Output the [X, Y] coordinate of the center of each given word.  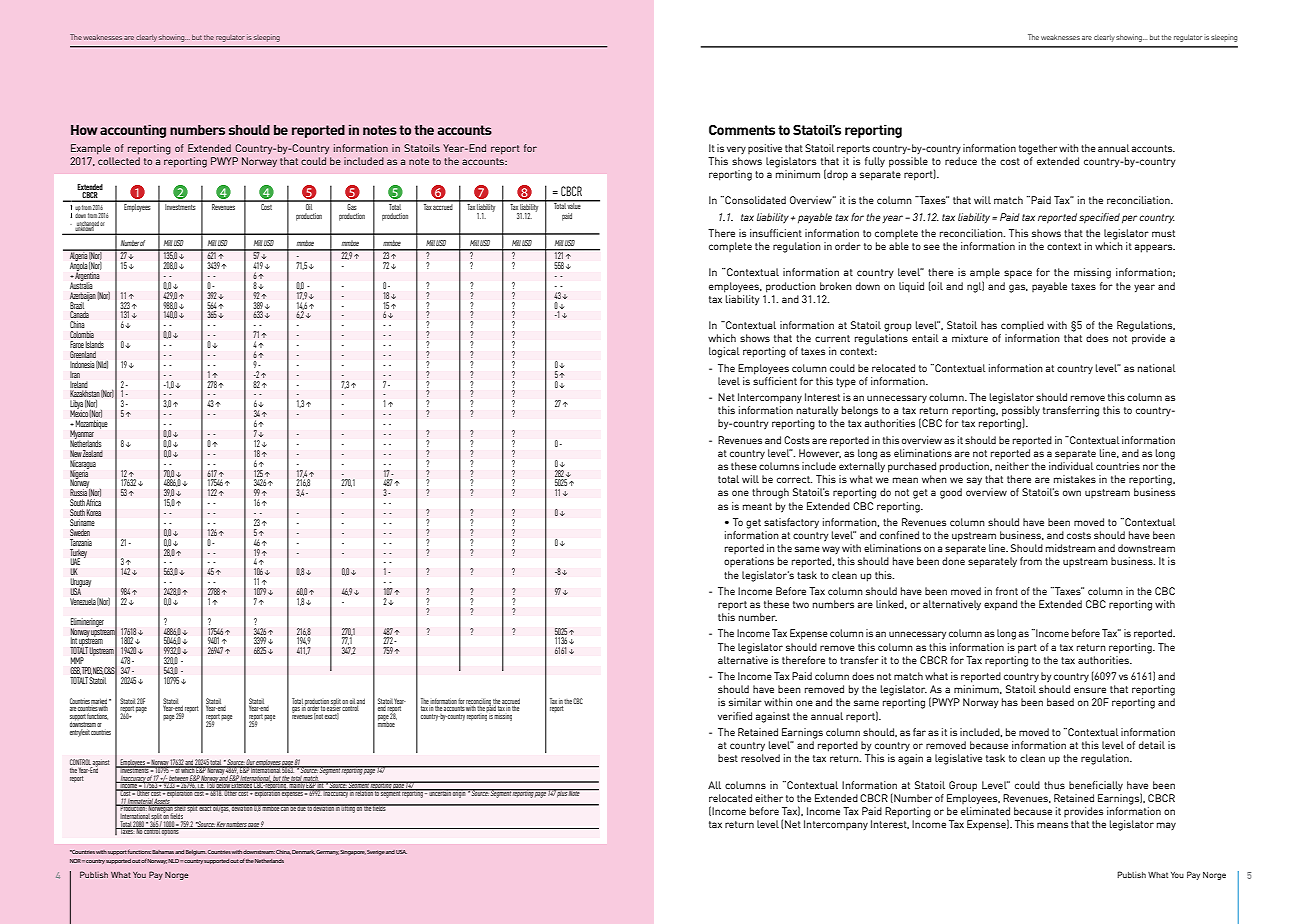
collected [119, 161]
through [770, 493]
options [171, 831]
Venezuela [83, 601]
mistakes [1075, 479]
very [736, 150]
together [1038, 149]
